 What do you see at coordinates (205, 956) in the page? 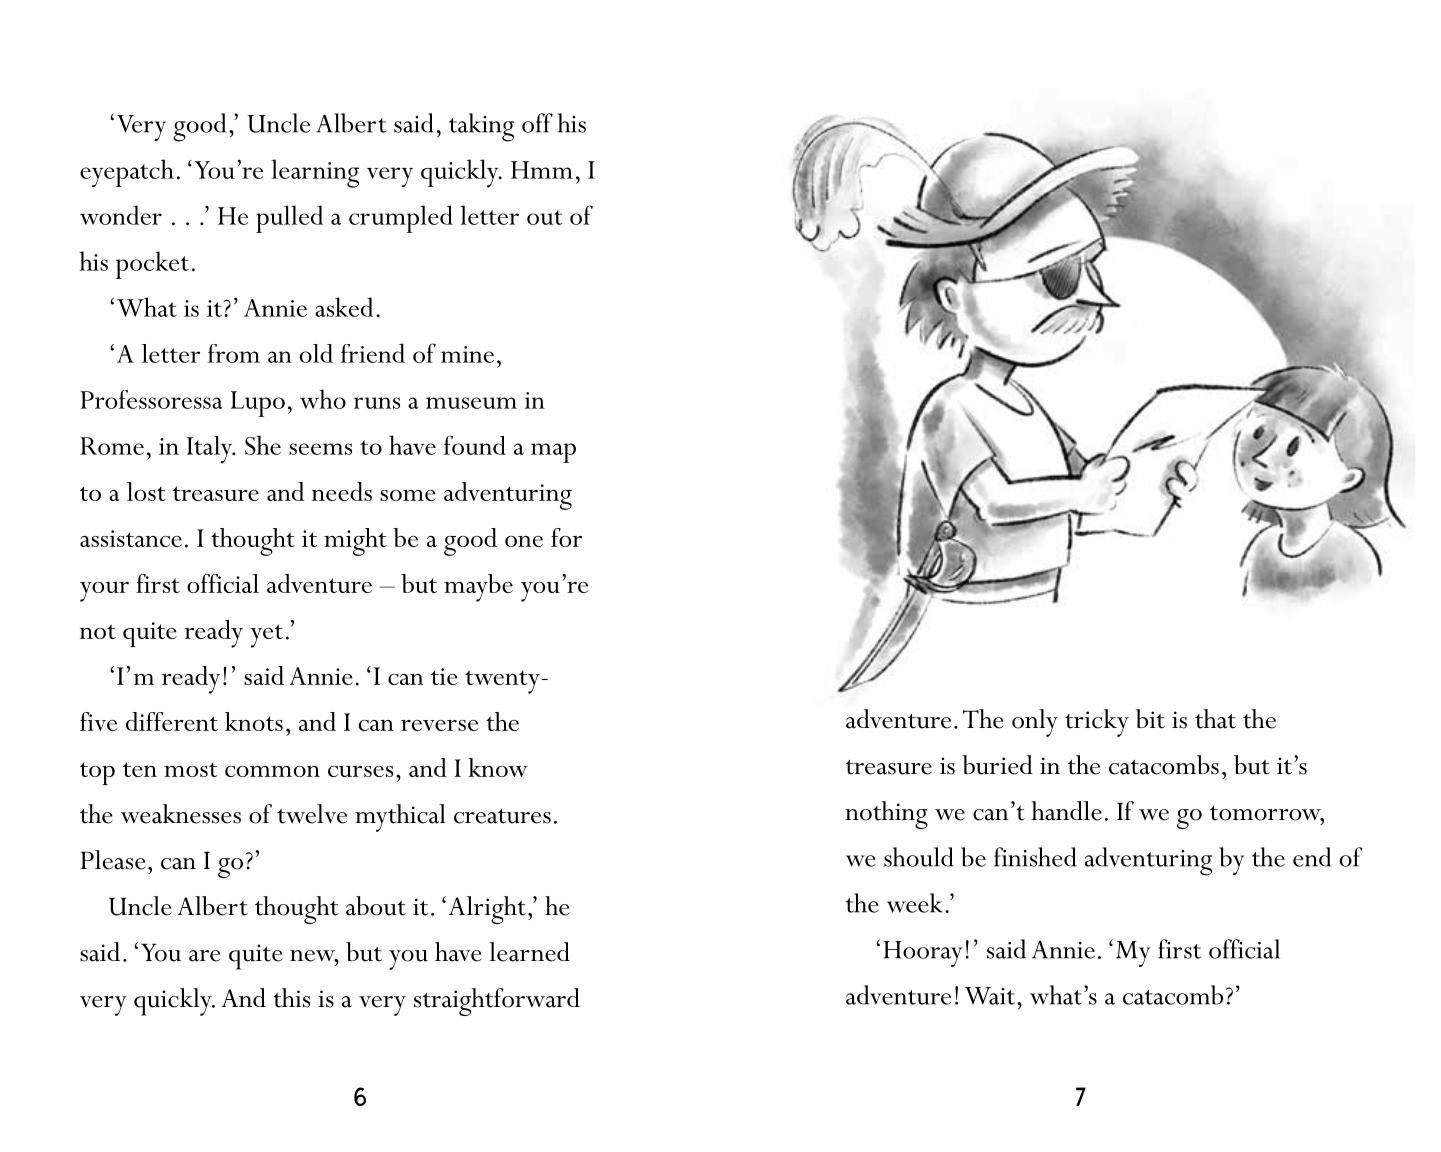
I see `are` at bounding box center [205, 956].
